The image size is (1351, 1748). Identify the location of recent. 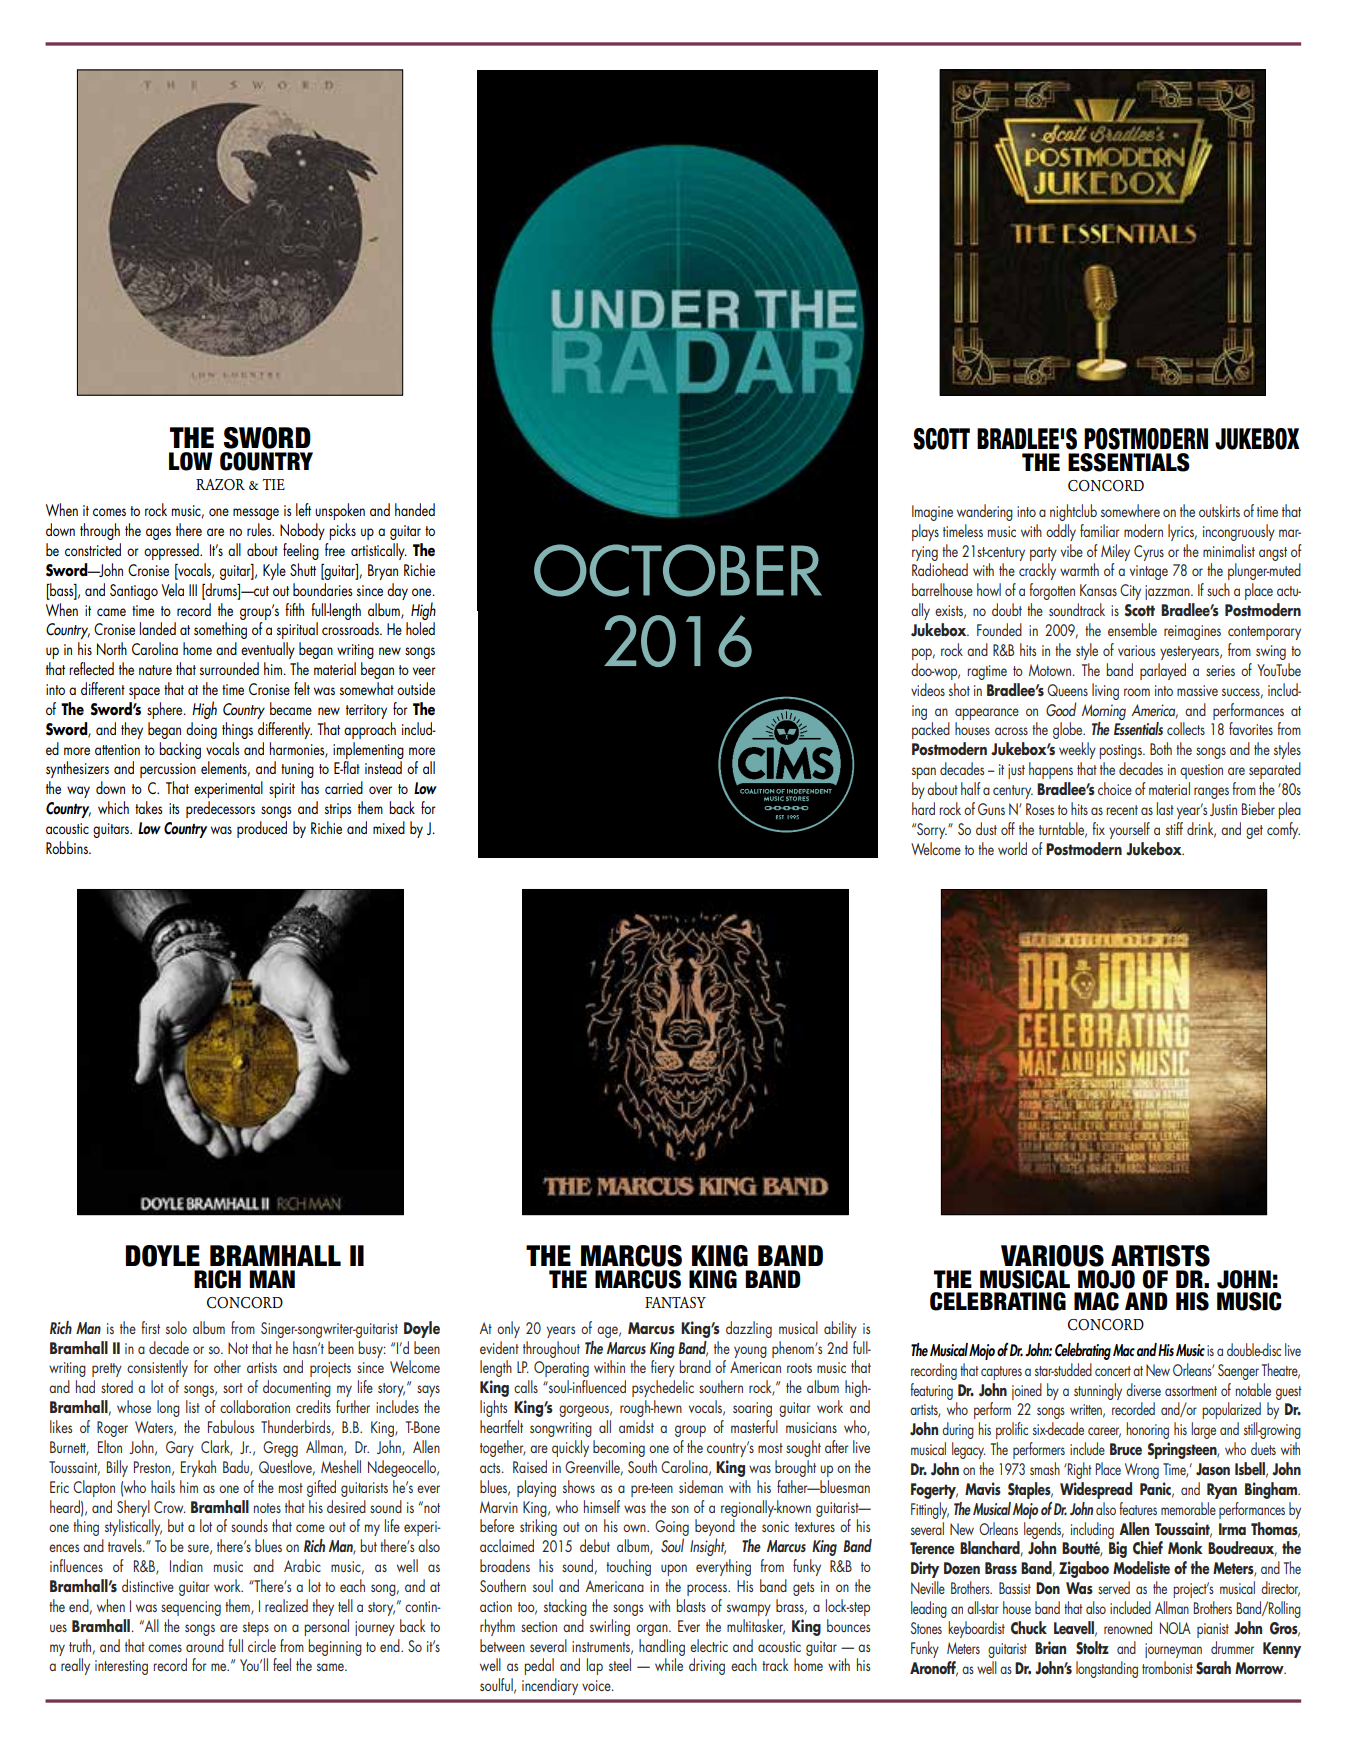
(1122, 810).
